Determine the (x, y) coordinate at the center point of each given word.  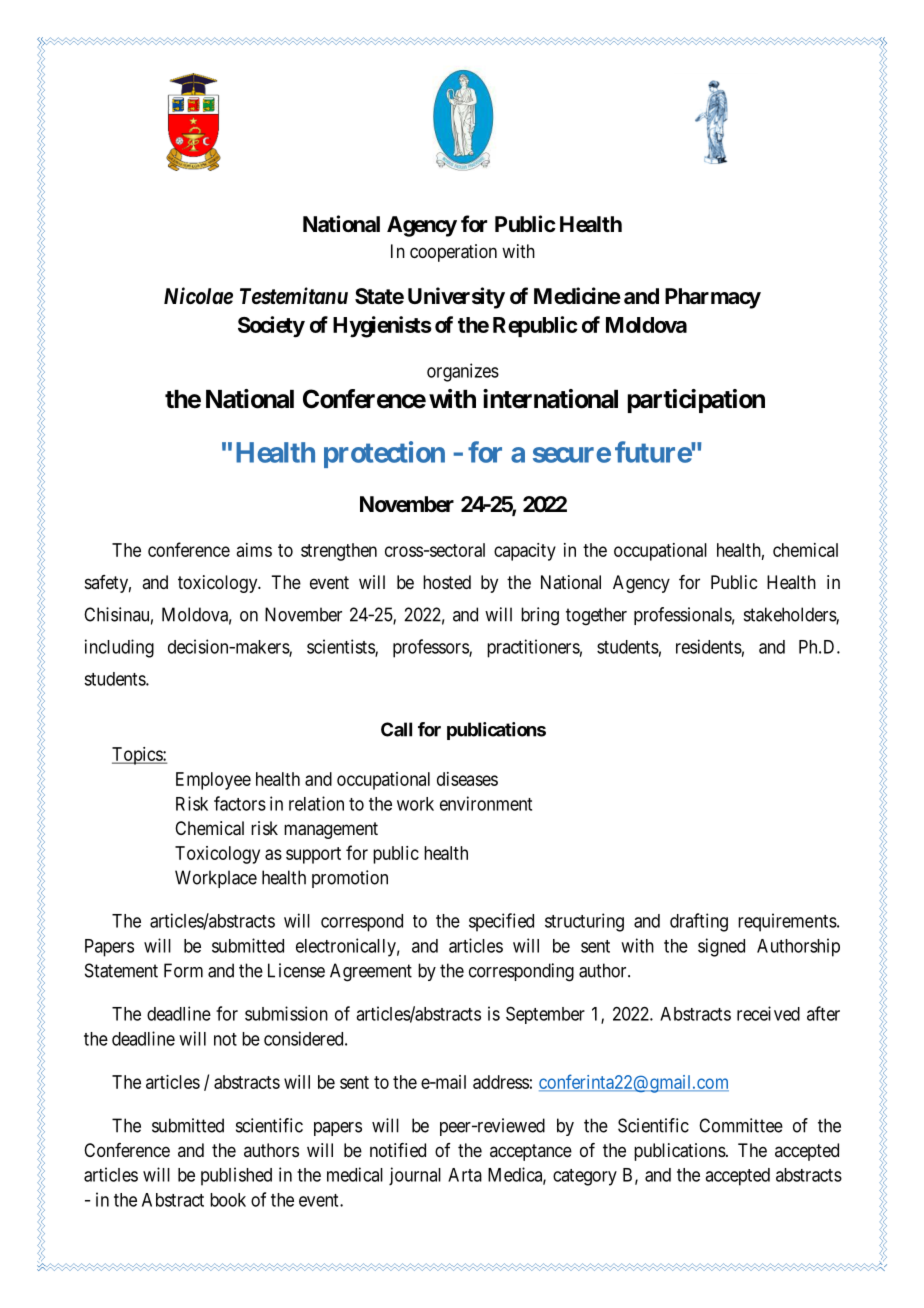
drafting (699, 922)
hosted (447, 582)
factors (240, 803)
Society (271, 327)
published (236, 1176)
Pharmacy (713, 298)
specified (501, 922)
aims (254, 550)
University (456, 298)
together (596, 616)
